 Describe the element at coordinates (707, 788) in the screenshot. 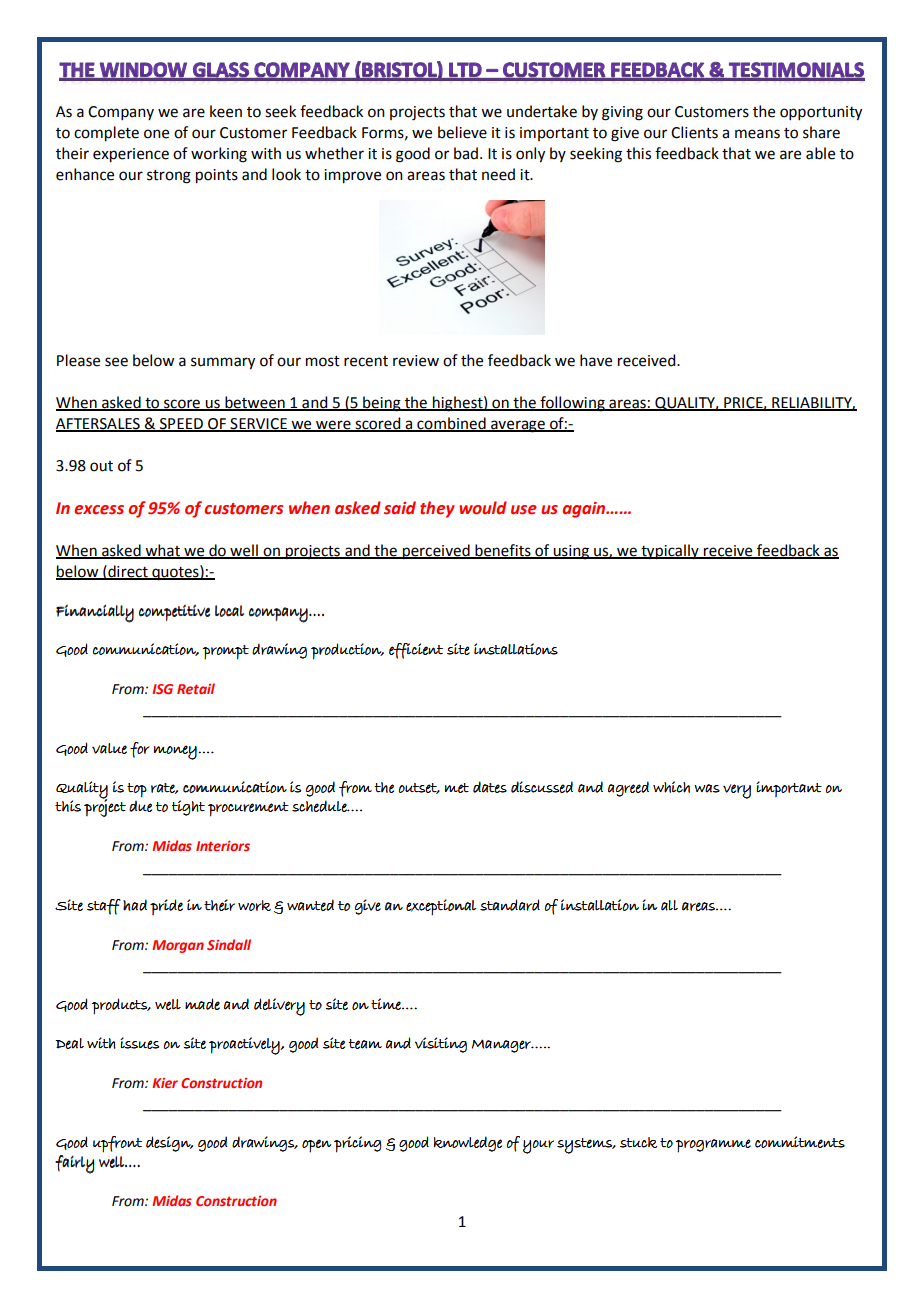

I see `was` at that location.
